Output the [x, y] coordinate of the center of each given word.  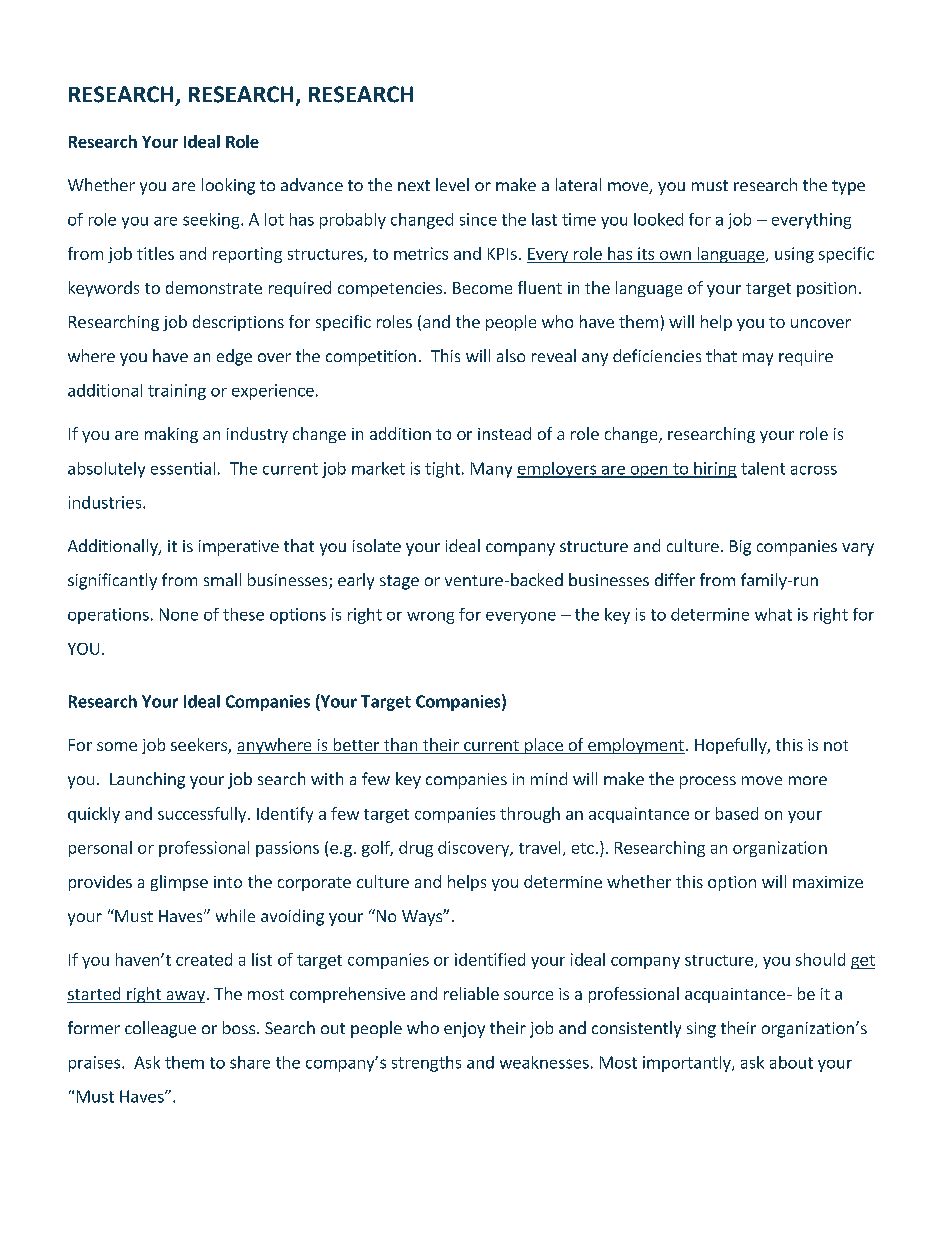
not [836, 745]
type [848, 187]
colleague [160, 1029]
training [177, 392]
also [511, 355]
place [543, 746]
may [758, 359]
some [117, 746]
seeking [212, 221]
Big [740, 548]
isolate [377, 545]
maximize [828, 882]
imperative [239, 548]
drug [416, 849]
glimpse [179, 883]
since [478, 219]
